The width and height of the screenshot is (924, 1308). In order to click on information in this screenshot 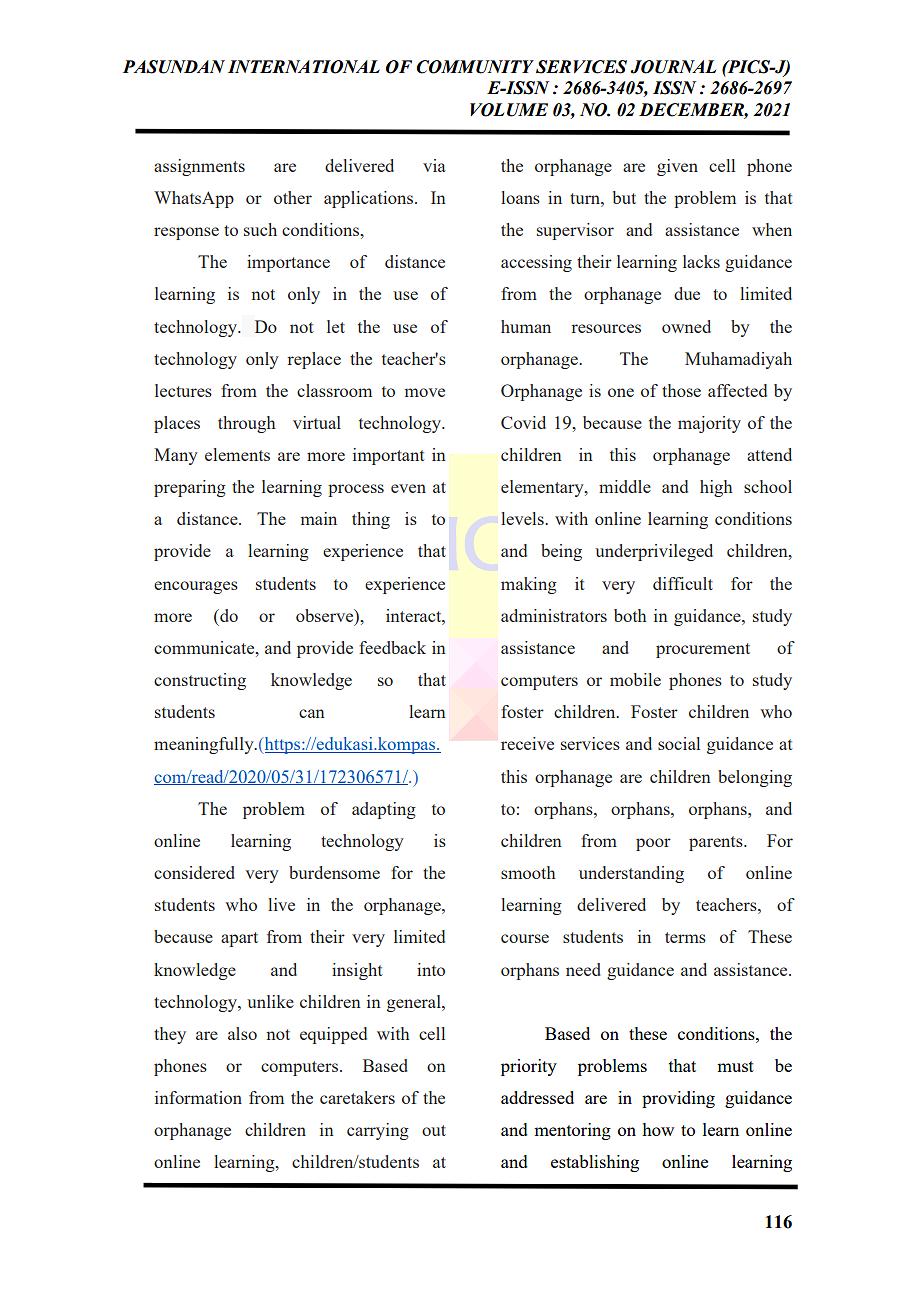, I will do `click(198, 1097)`.
